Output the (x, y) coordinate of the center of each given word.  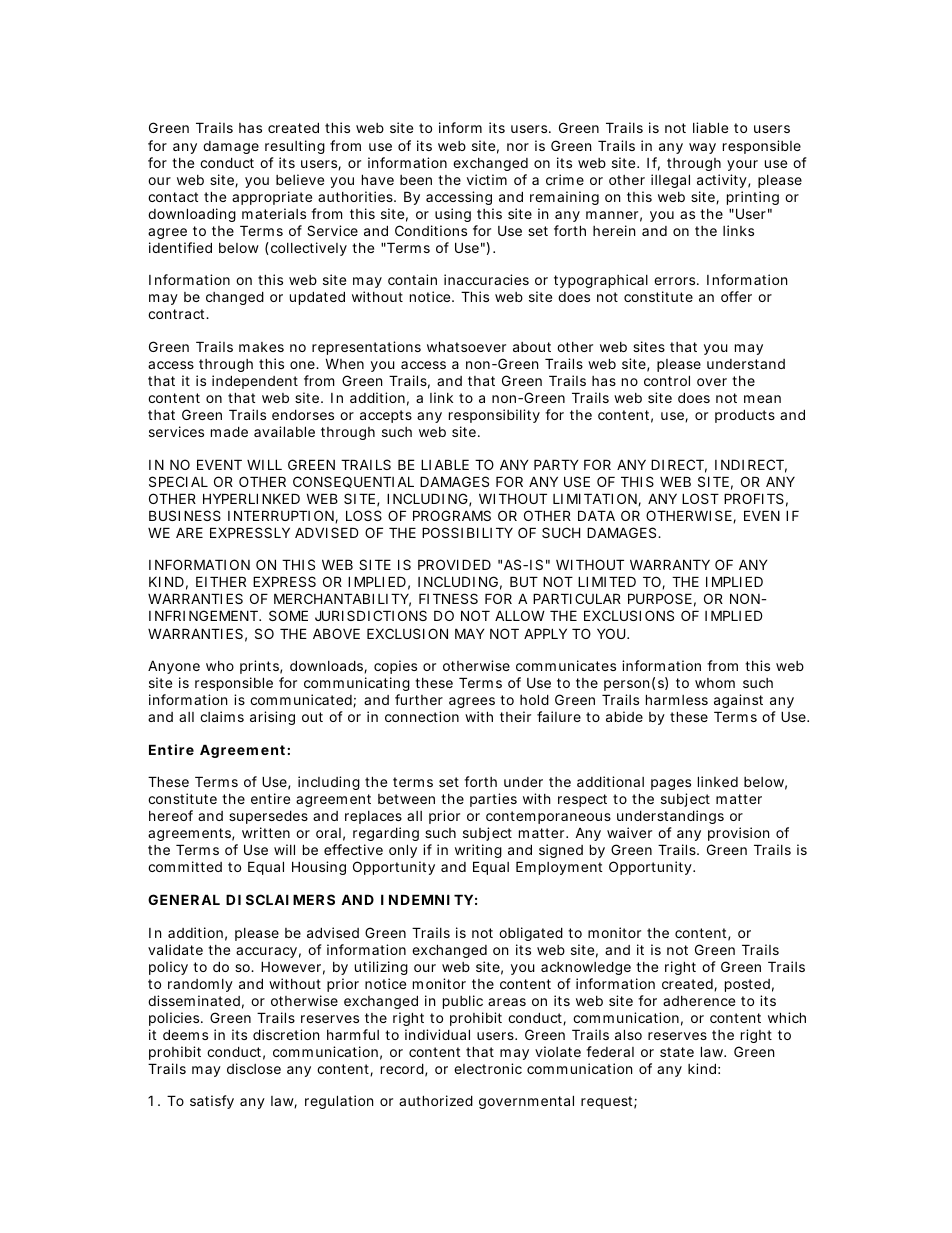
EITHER (221, 581)
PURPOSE (660, 598)
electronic (488, 1068)
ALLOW (520, 615)
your (742, 165)
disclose (254, 1068)
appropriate (272, 198)
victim (487, 179)
